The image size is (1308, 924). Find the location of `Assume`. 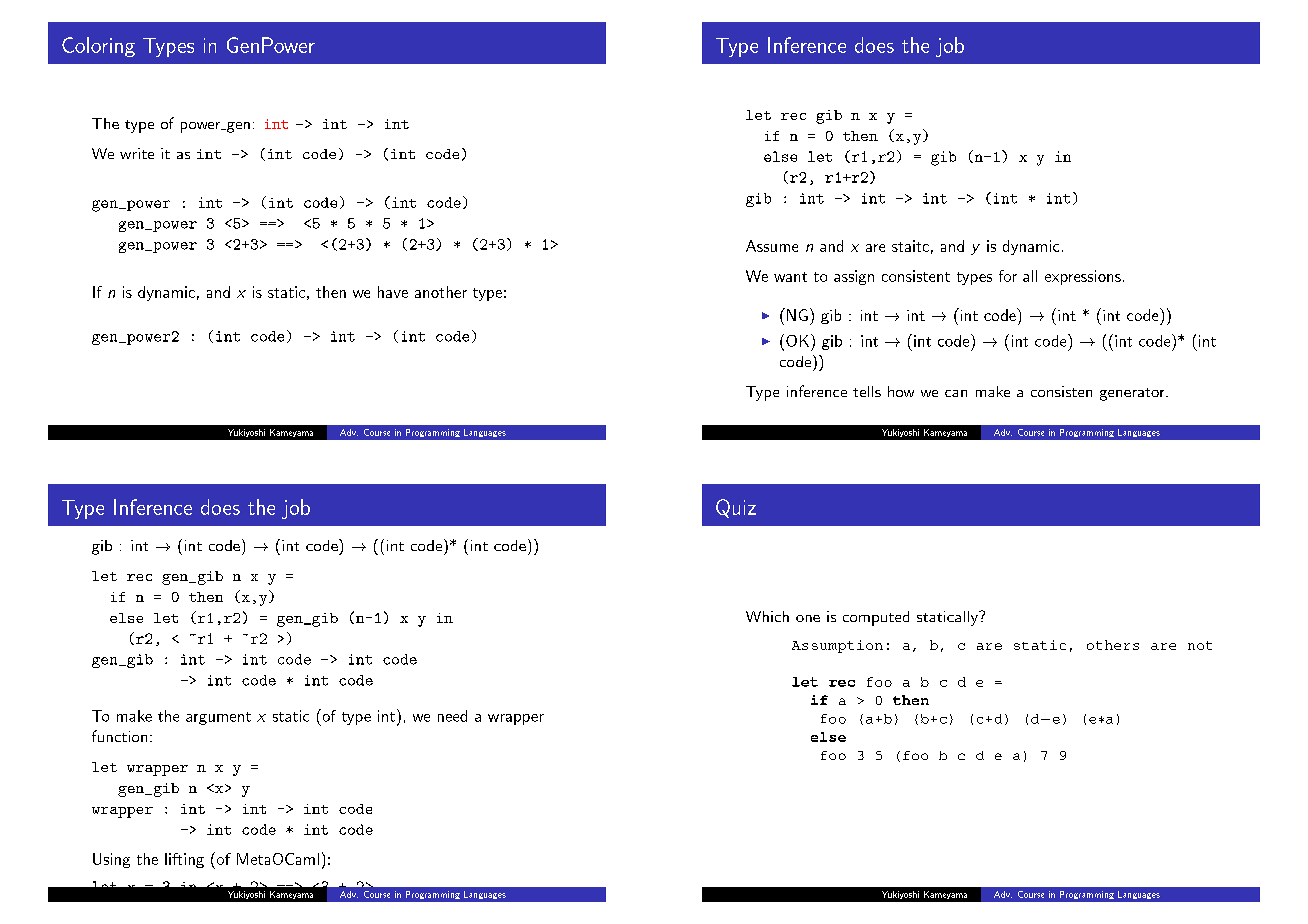

Assume is located at coordinates (772, 246).
